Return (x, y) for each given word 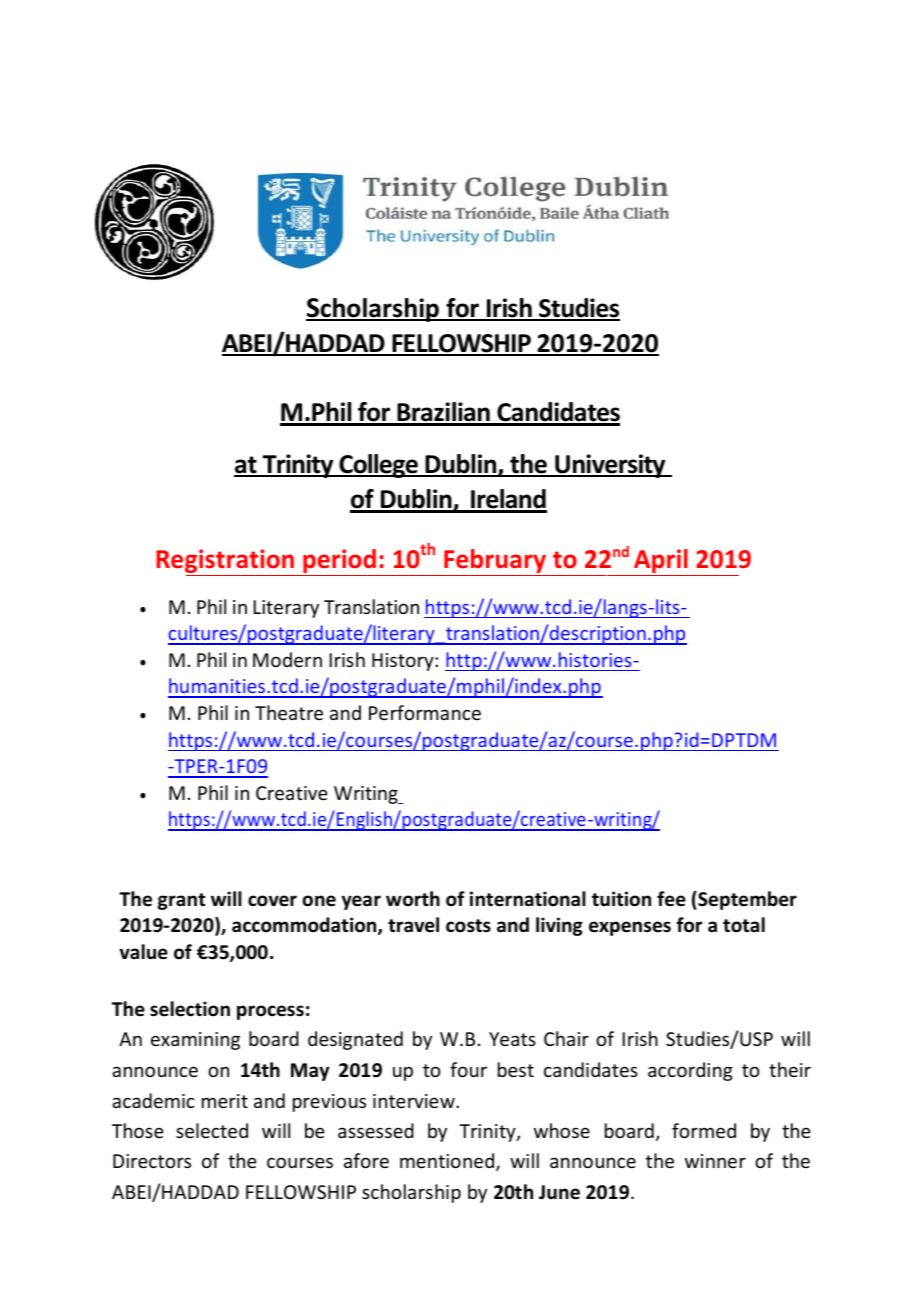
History (404, 662)
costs (468, 926)
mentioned (448, 1162)
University (610, 466)
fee (671, 899)
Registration (226, 562)
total (744, 925)
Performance (425, 712)
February (495, 562)
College (378, 466)
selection (190, 1009)
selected (212, 1130)
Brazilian (443, 413)
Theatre (289, 712)
